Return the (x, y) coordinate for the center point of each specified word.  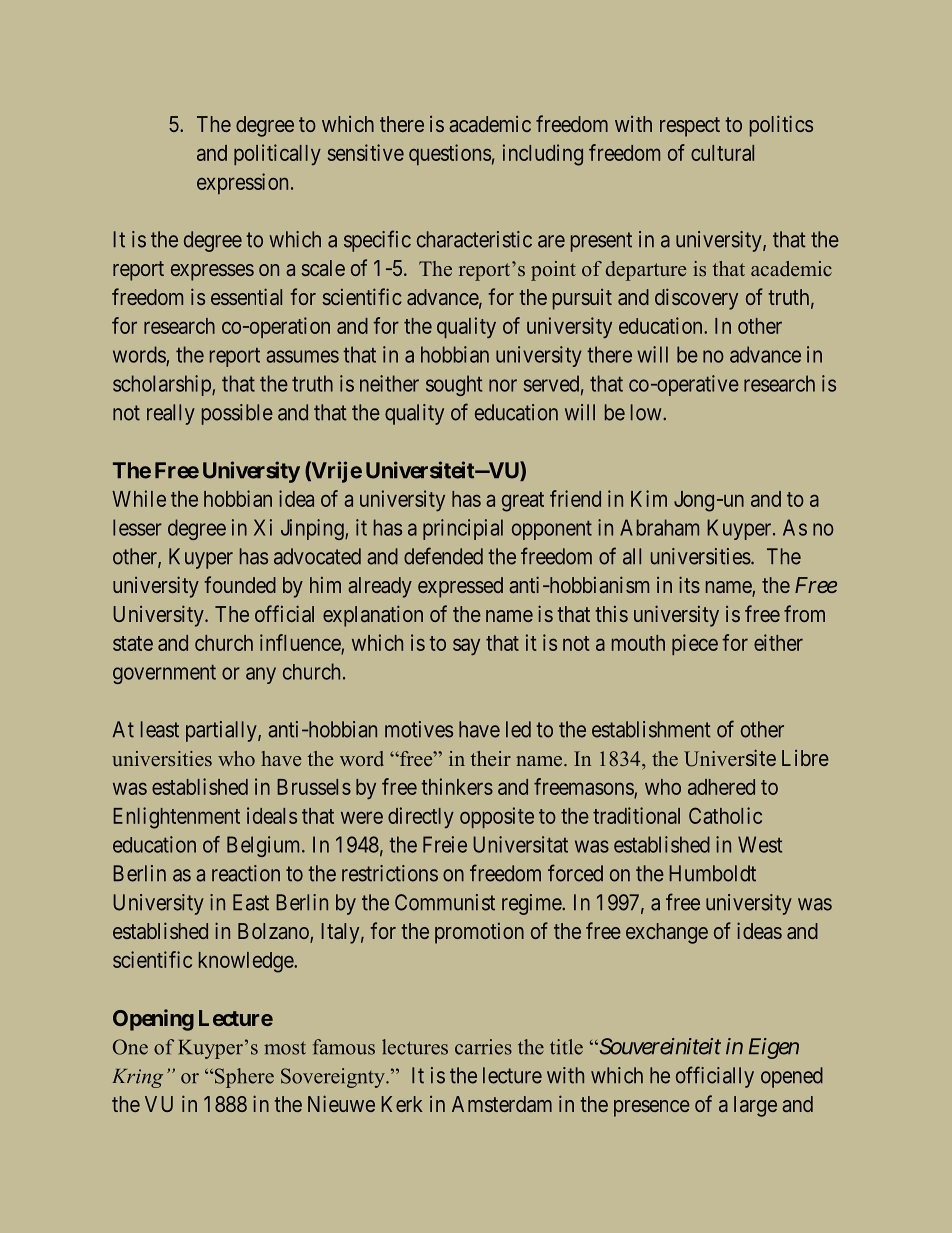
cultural (722, 153)
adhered (721, 787)
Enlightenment (176, 818)
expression (242, 183)
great (523, 502)
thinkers (457, 786)
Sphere (243, 1078)
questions (450, 154)
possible (237, 414)
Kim (649, 498)
